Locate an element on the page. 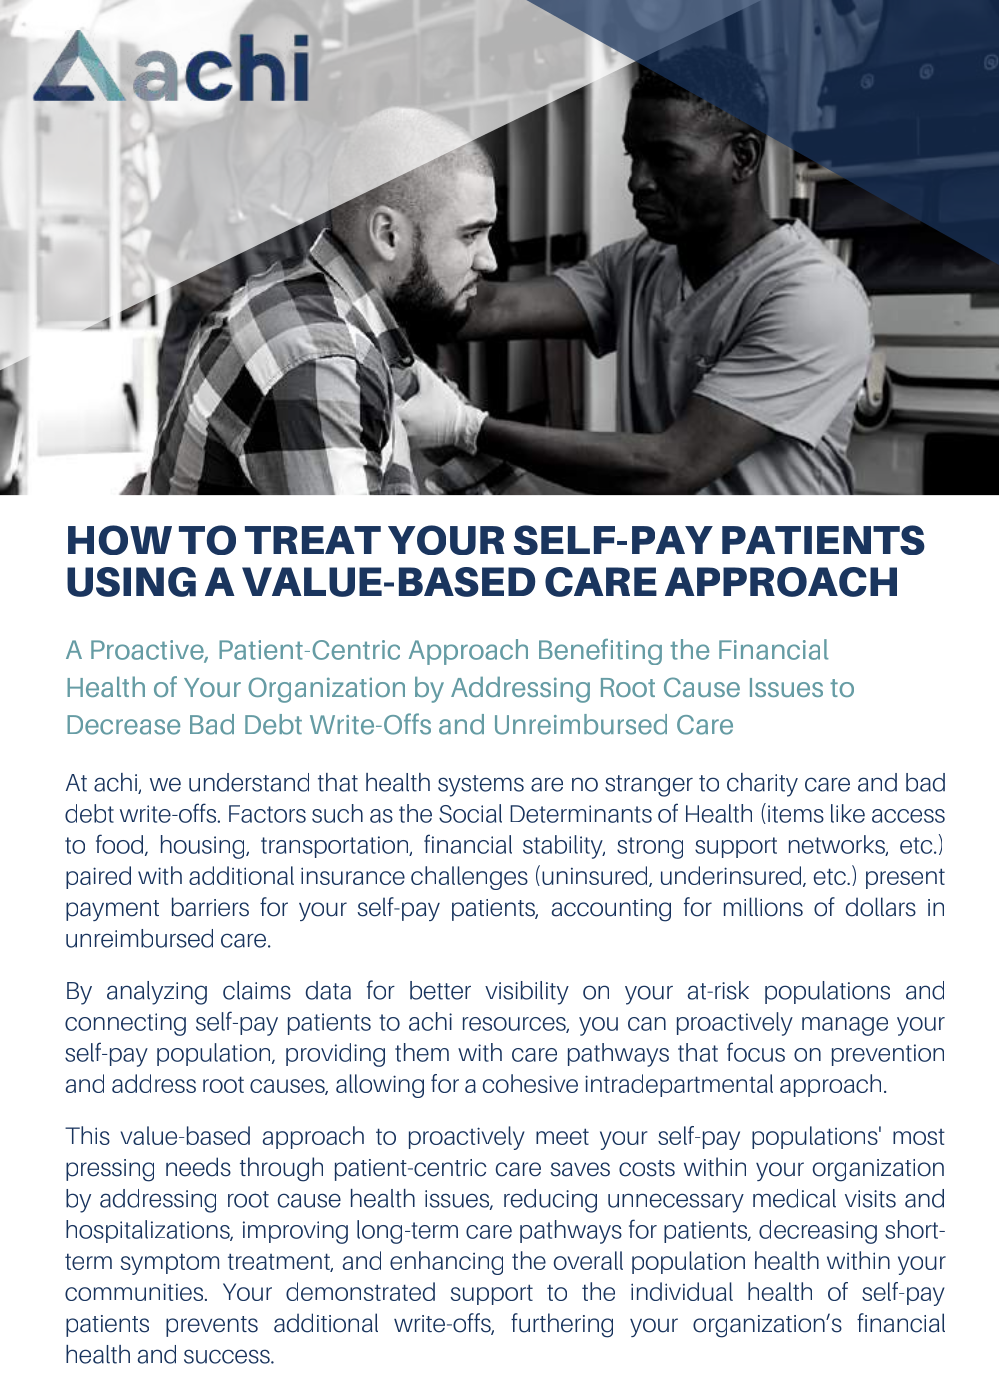 The image size is (999, 1398). analyzing is located at coordinates (157, 993).
